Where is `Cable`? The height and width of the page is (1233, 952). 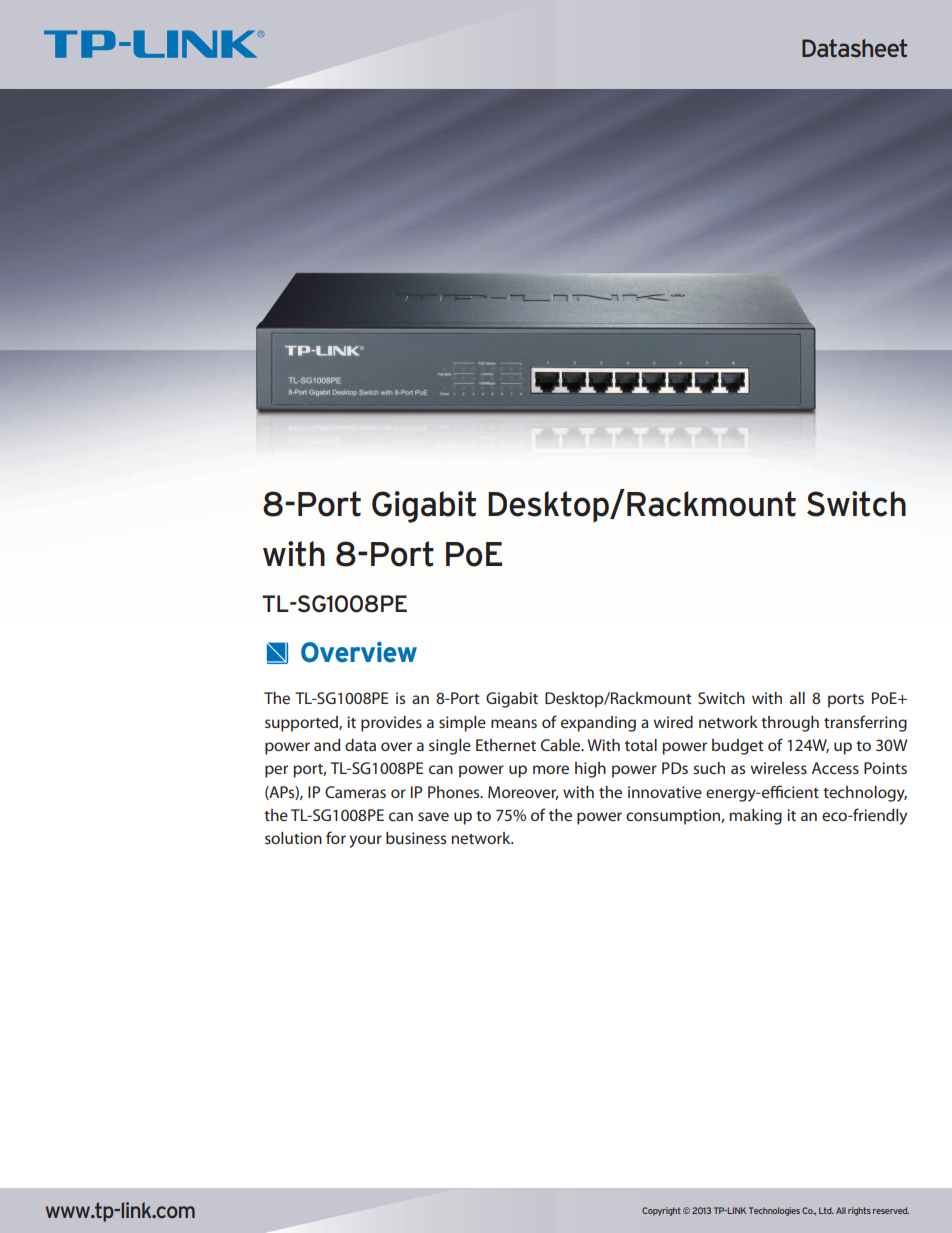
Cable is located at coordinates (562, 745).
